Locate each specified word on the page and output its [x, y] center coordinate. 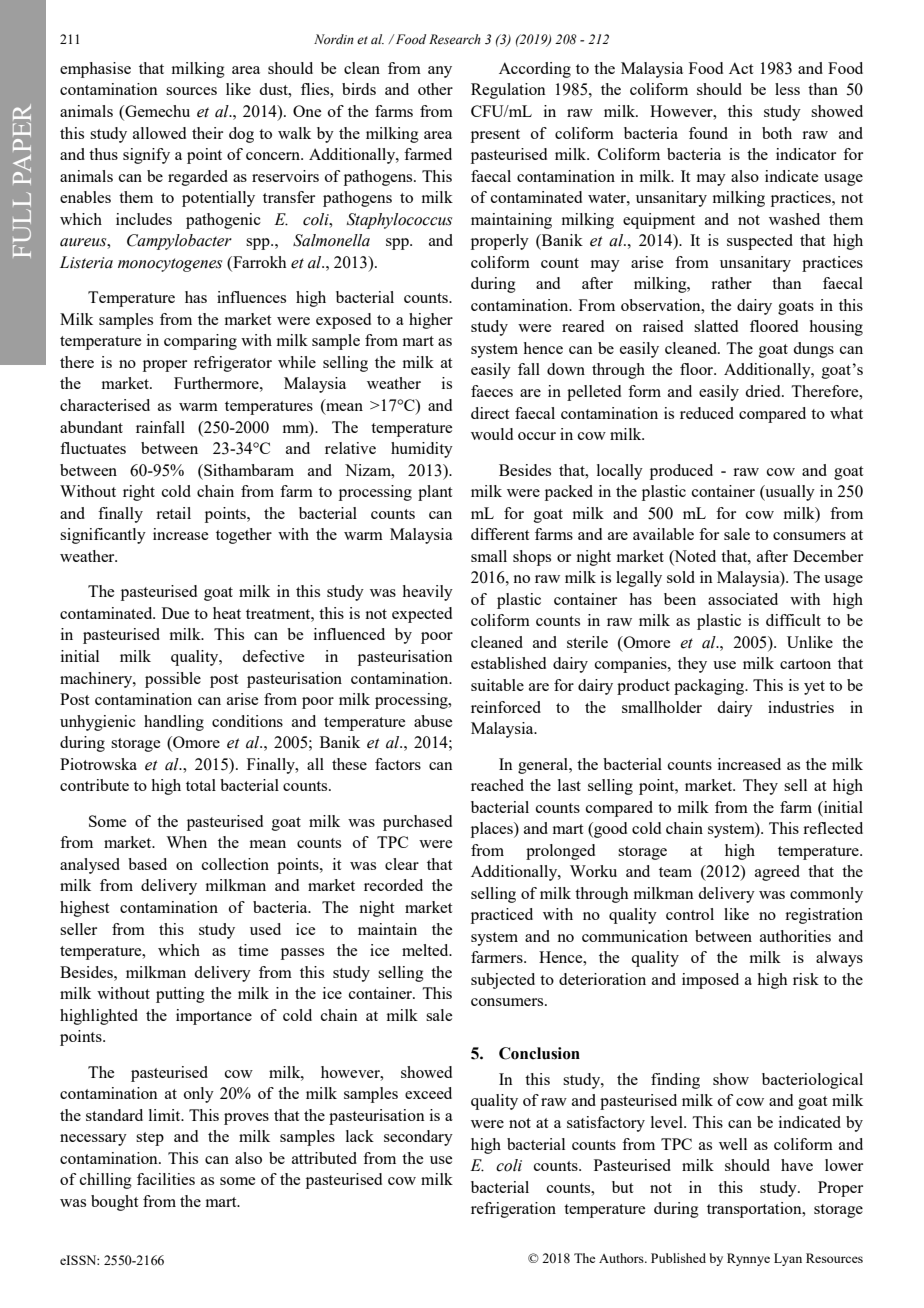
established [508, 663]
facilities [166, 1179]
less [787, 89]
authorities [795, 936]
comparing [200, 342]
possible [173, 680]
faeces [492, 391]
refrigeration [513, 1210]
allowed [159, 133]
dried [764, 391]
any [440, 72]
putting [180, 995]
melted [426, 950]
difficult [793, 620]
